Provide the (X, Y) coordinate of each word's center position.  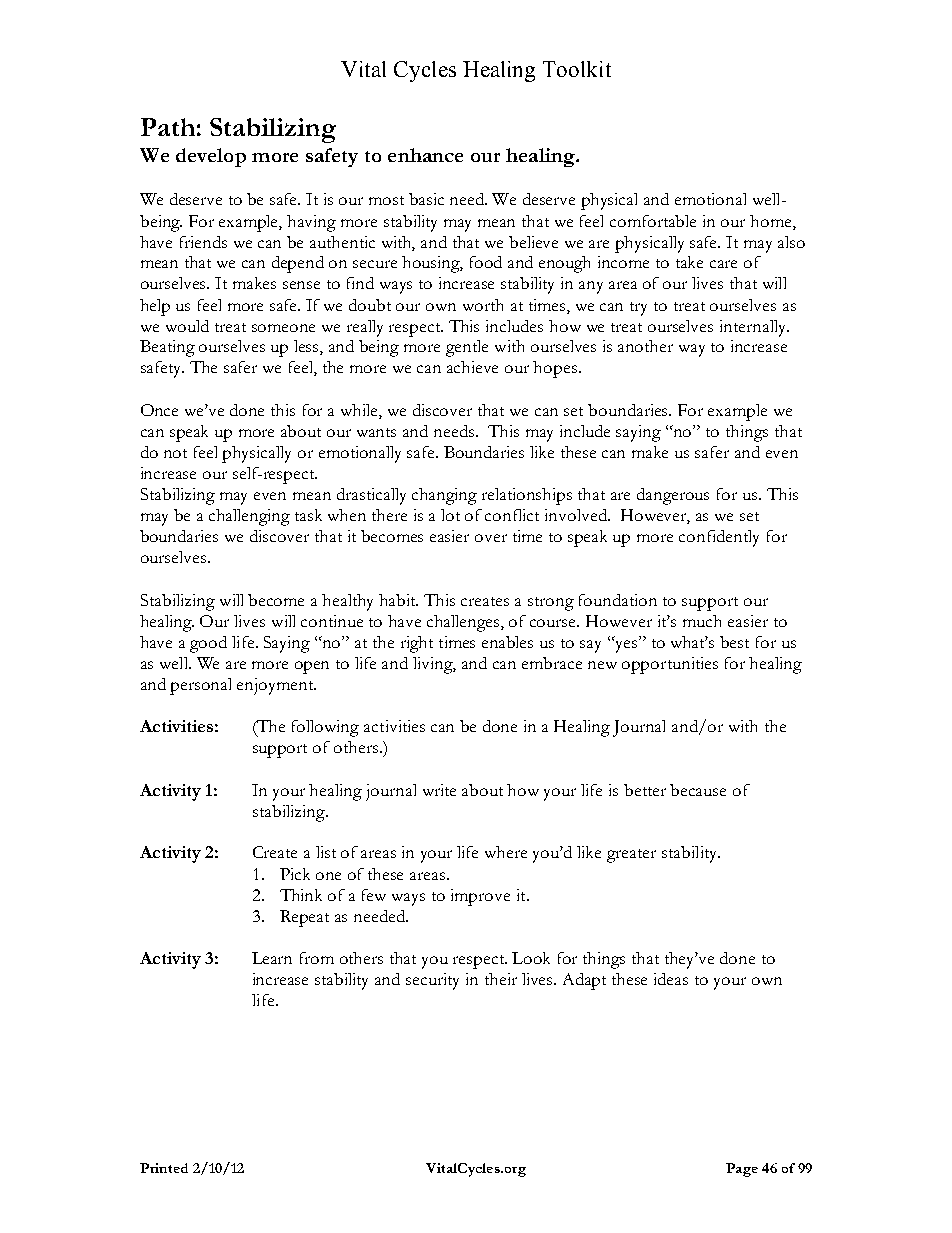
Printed (164, 1168)
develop (211, 157)
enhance (425, 155)
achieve (472, 367)
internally (754, 328)
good (208, 644)
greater (631, 856)
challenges (464, 623)
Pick (295, 874)
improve (480, 897)
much (702, 621)
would (187, 326)
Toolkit (577, 69)
